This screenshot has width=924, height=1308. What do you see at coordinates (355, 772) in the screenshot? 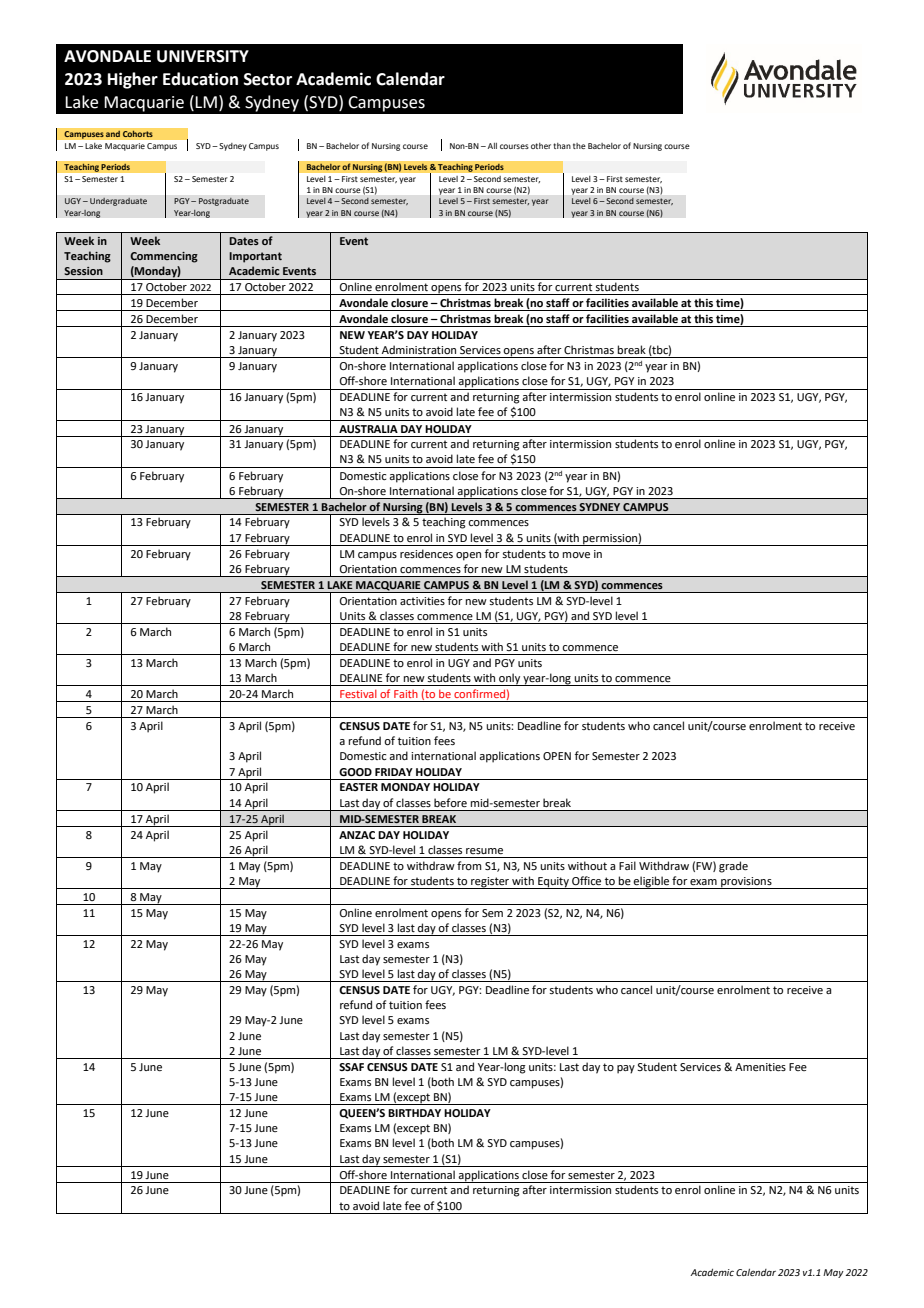
I see `GOOD` at bounding box center [355, 772].
